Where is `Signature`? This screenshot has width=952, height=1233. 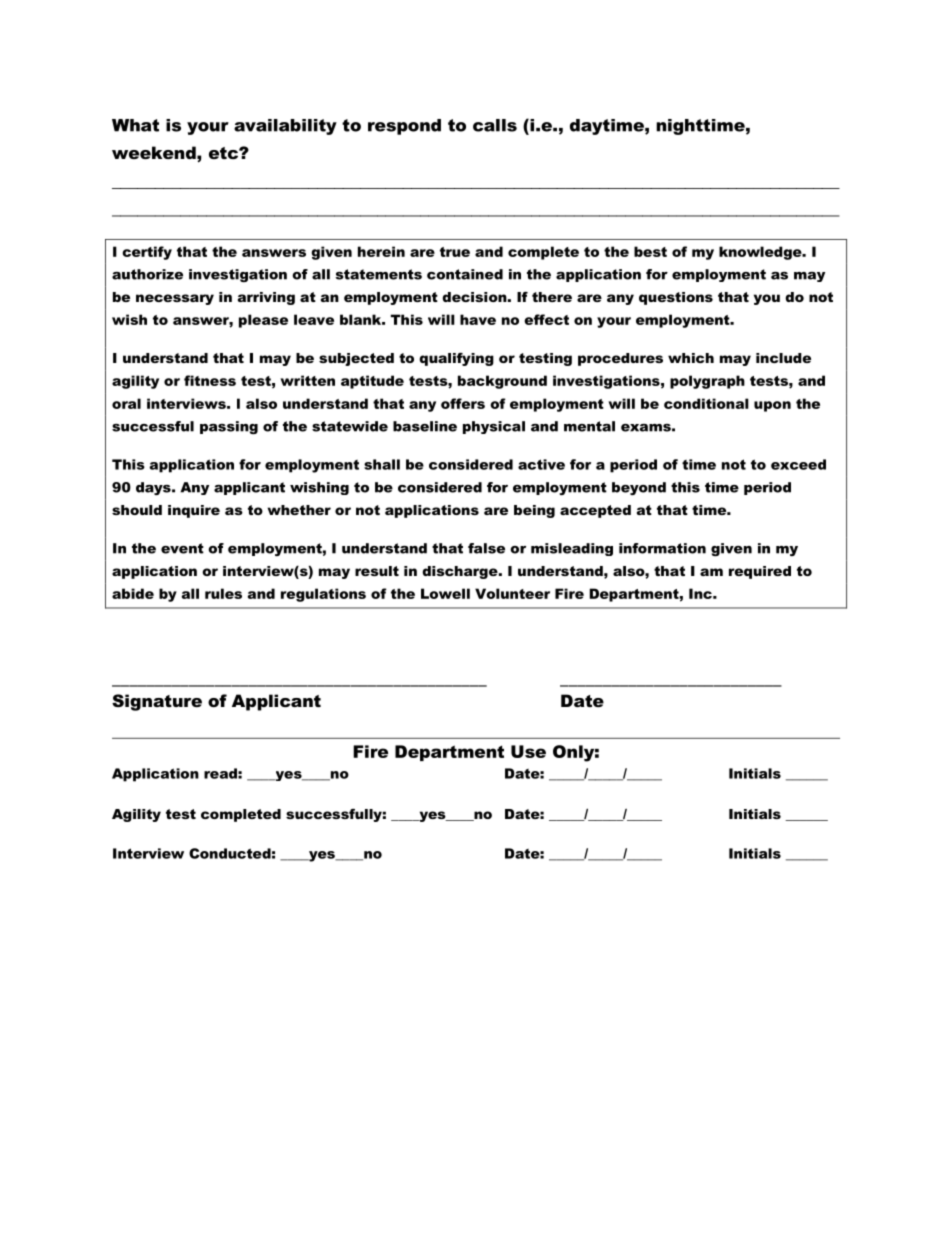
Signature is located at coordinates (157, 702).
